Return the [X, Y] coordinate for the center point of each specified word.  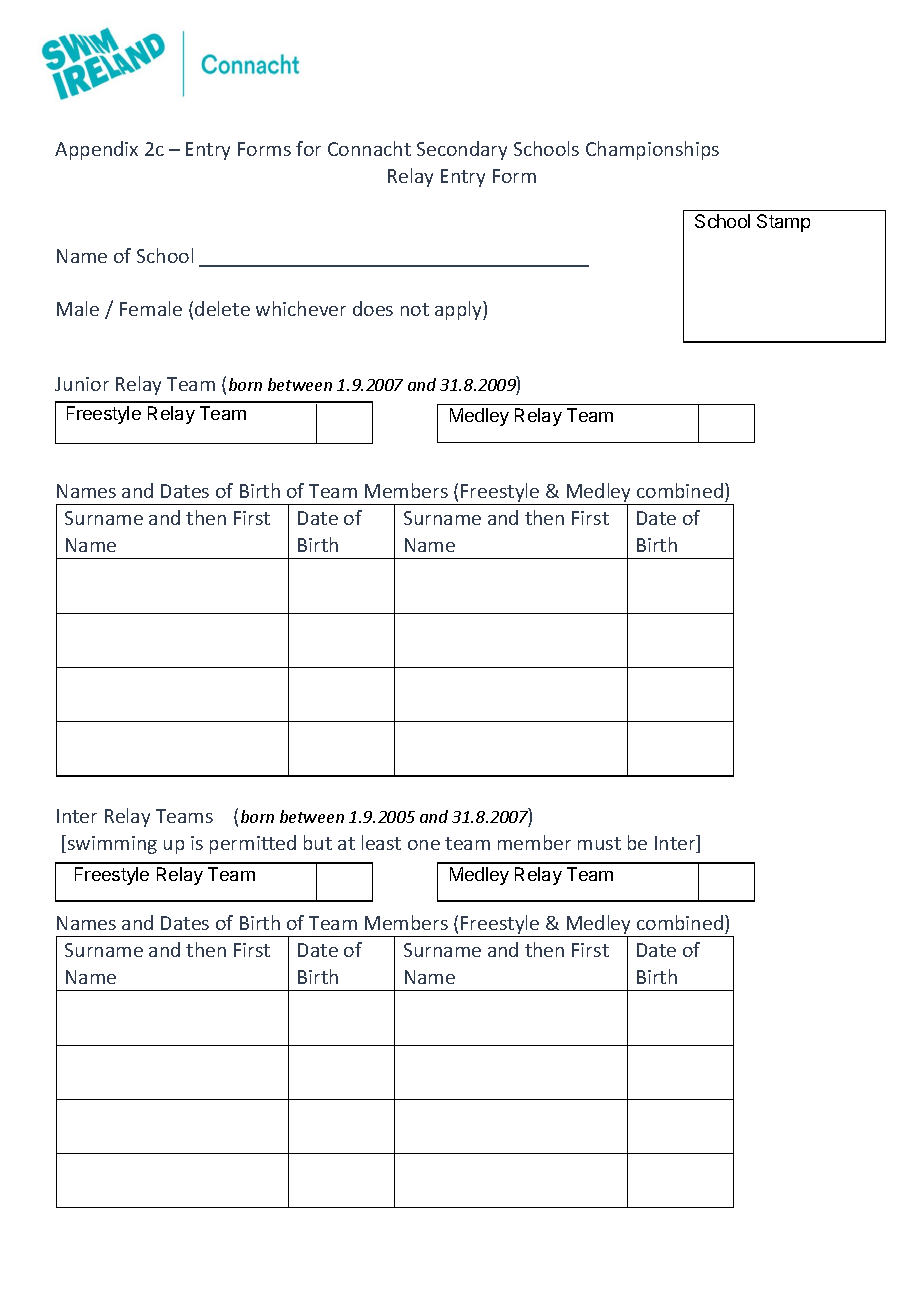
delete [222, 308]
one [424, 845]
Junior [82, 384]
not [415, 309]
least [381, 842]
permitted [253, 844]
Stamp [783, 223]
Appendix [96, 150]
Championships [652, 150]
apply [459, 310]
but [318, 842]
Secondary [462, 150]
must [599, 843]
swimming [112, 845]
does [373, 308]
